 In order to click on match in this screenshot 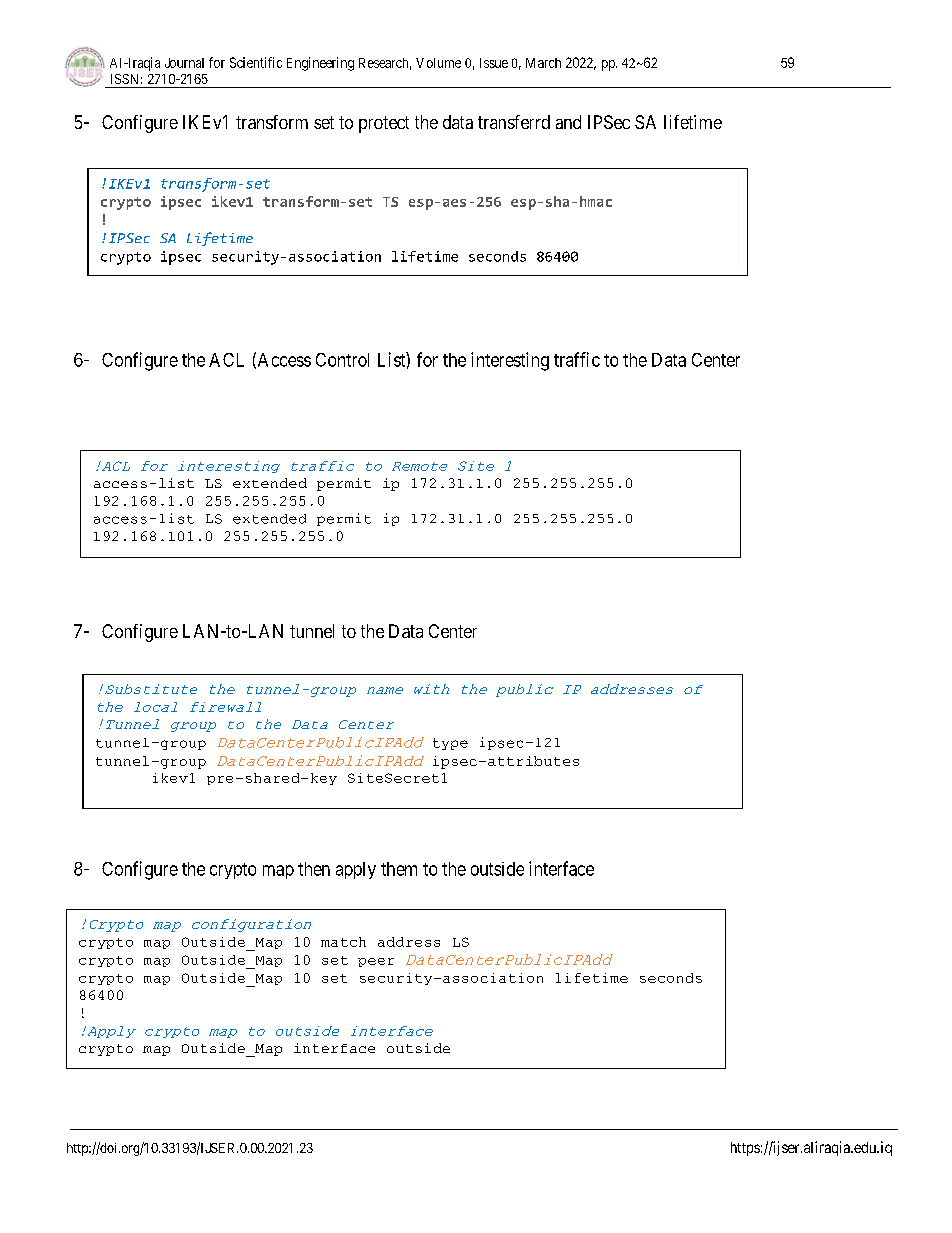, I will do `click(343, 942)`.
